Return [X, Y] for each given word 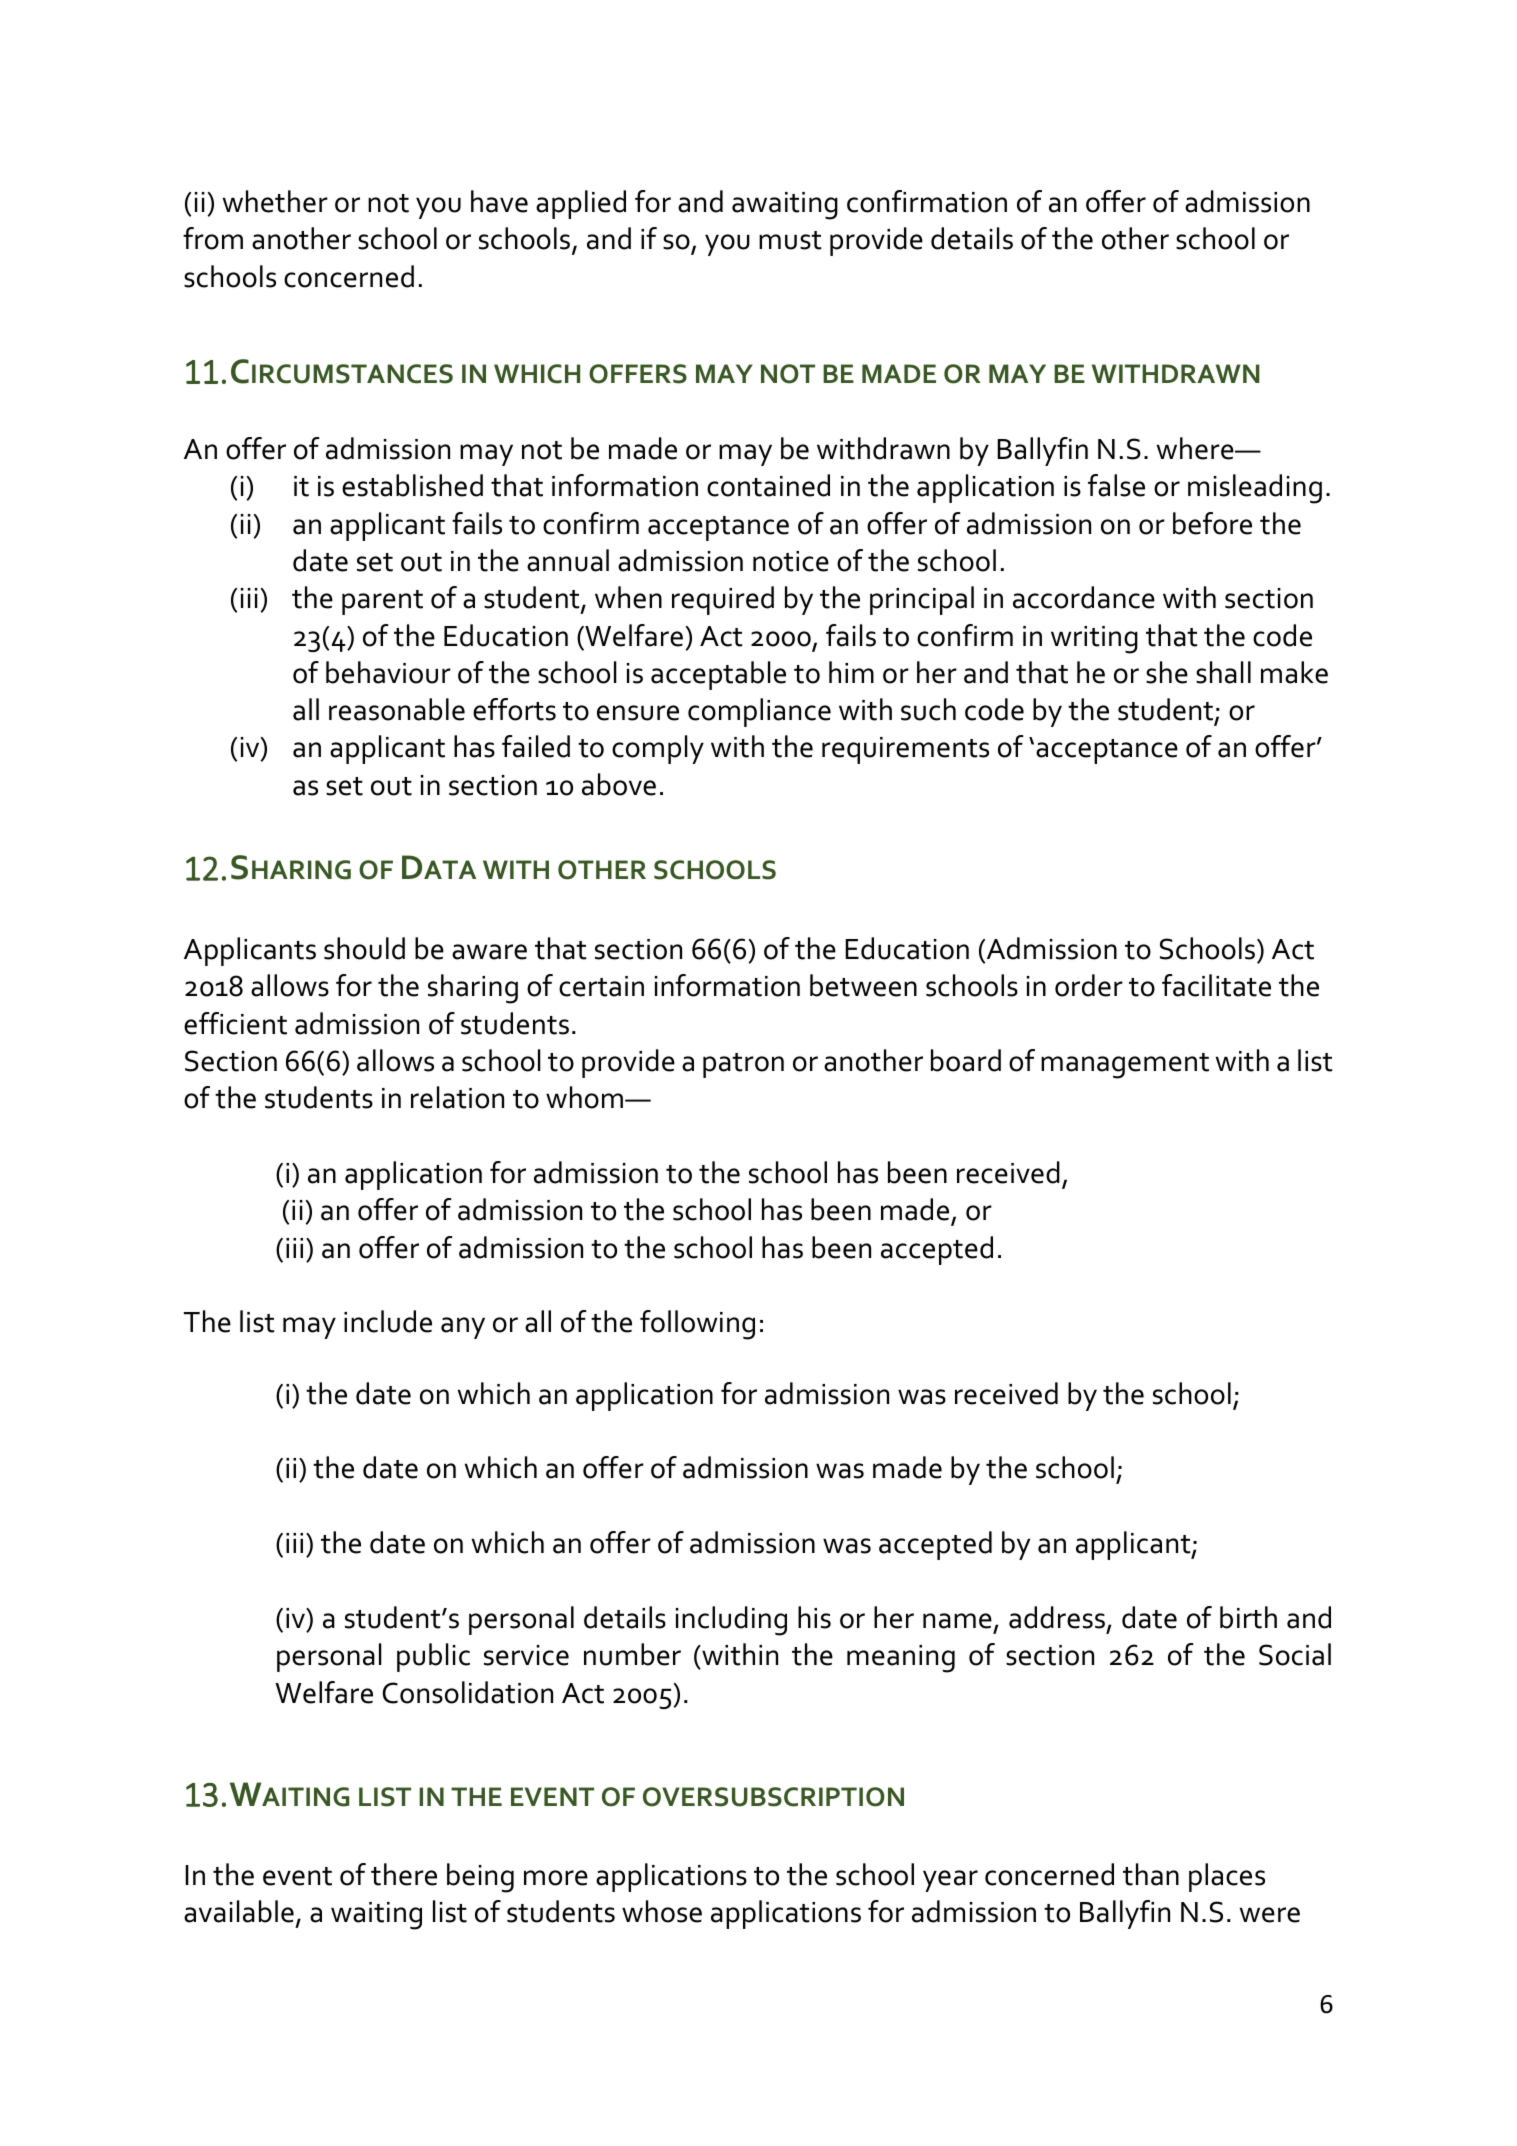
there [404, 1874]
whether [275, 201]
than [1151, 1874]
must [790, 240]
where [1196, 448]
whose [662, 1911]
